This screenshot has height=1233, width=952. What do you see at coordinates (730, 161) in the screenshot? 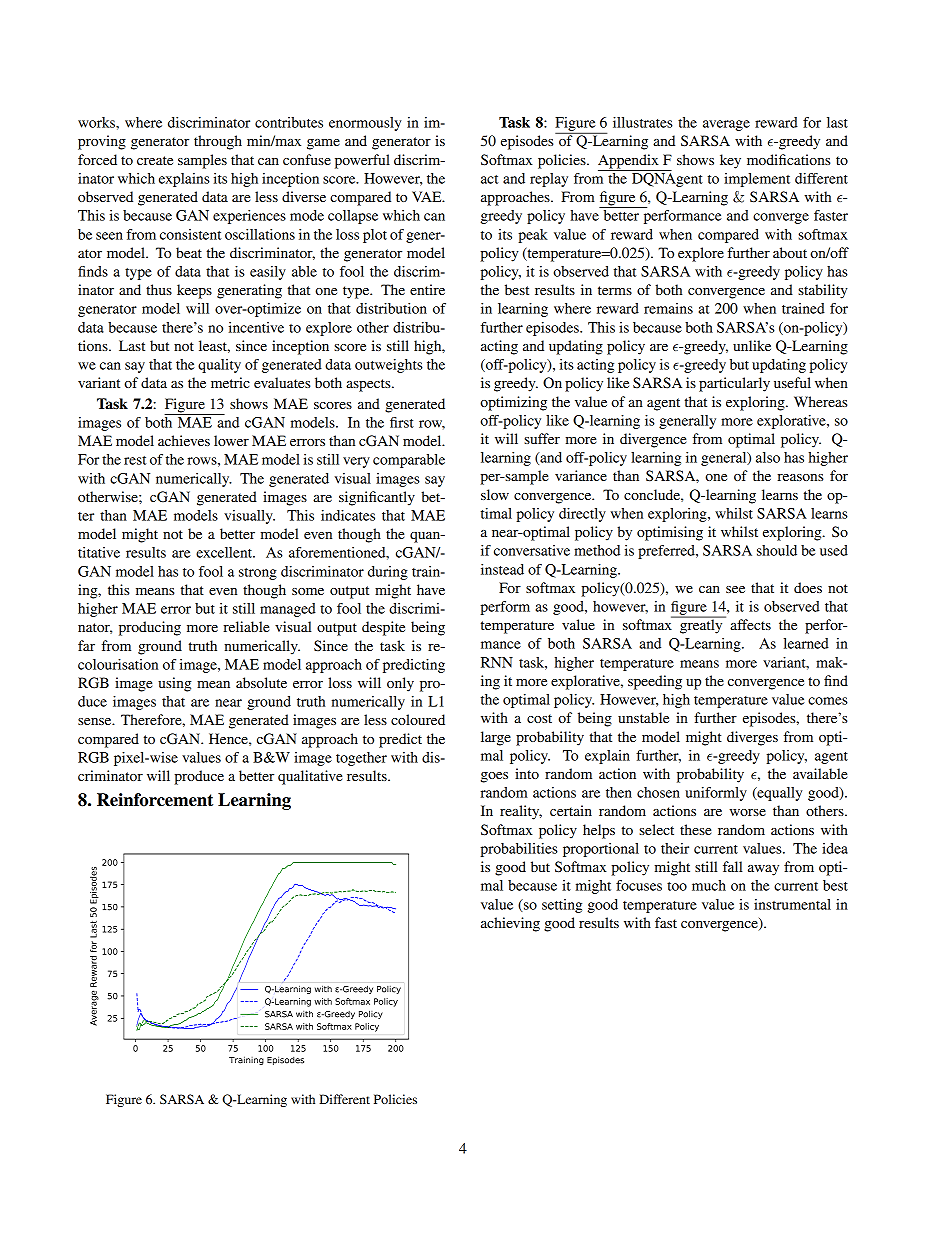
I see `key` at bounding box center [730, 161].
